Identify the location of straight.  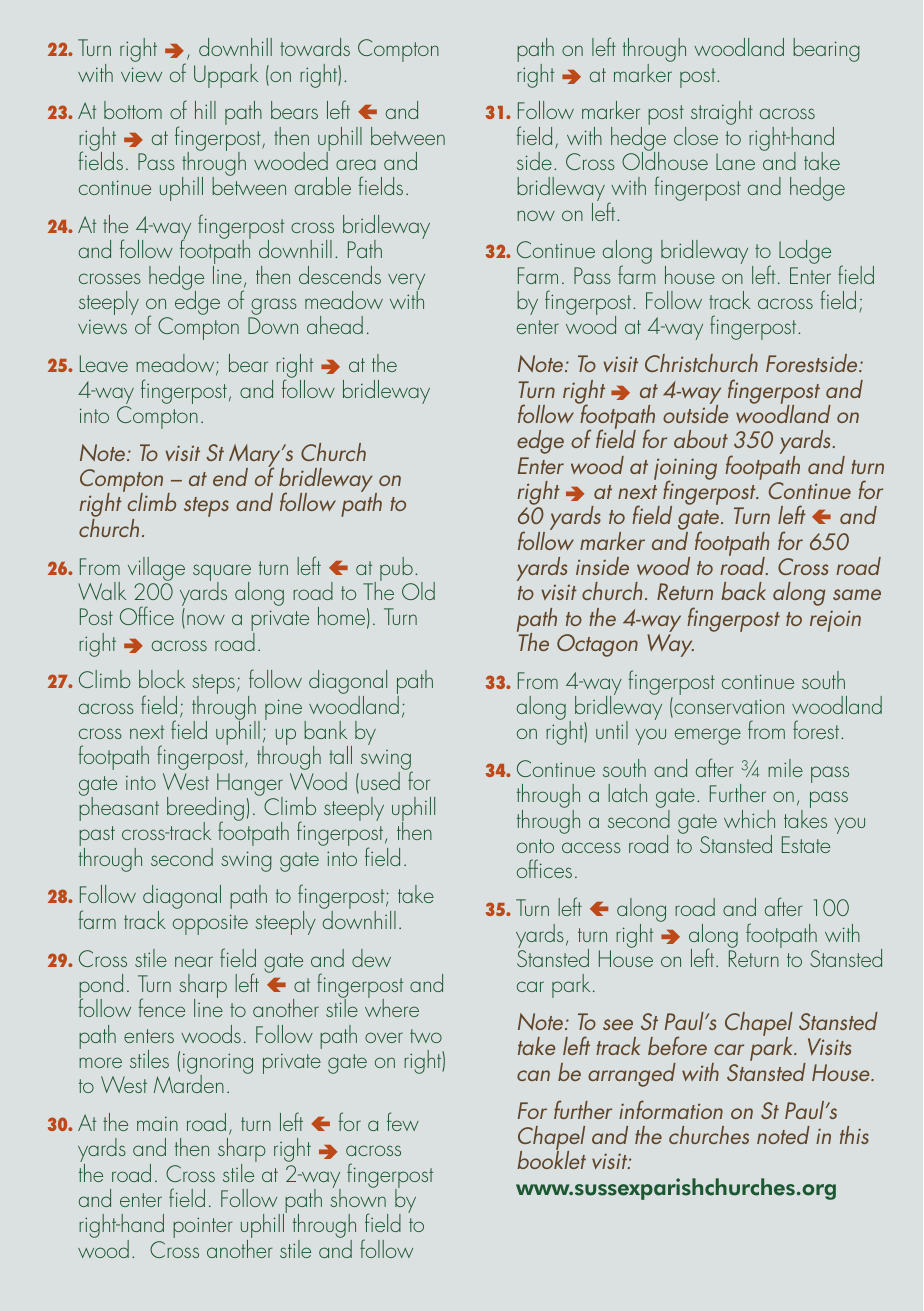
(722, 113).
